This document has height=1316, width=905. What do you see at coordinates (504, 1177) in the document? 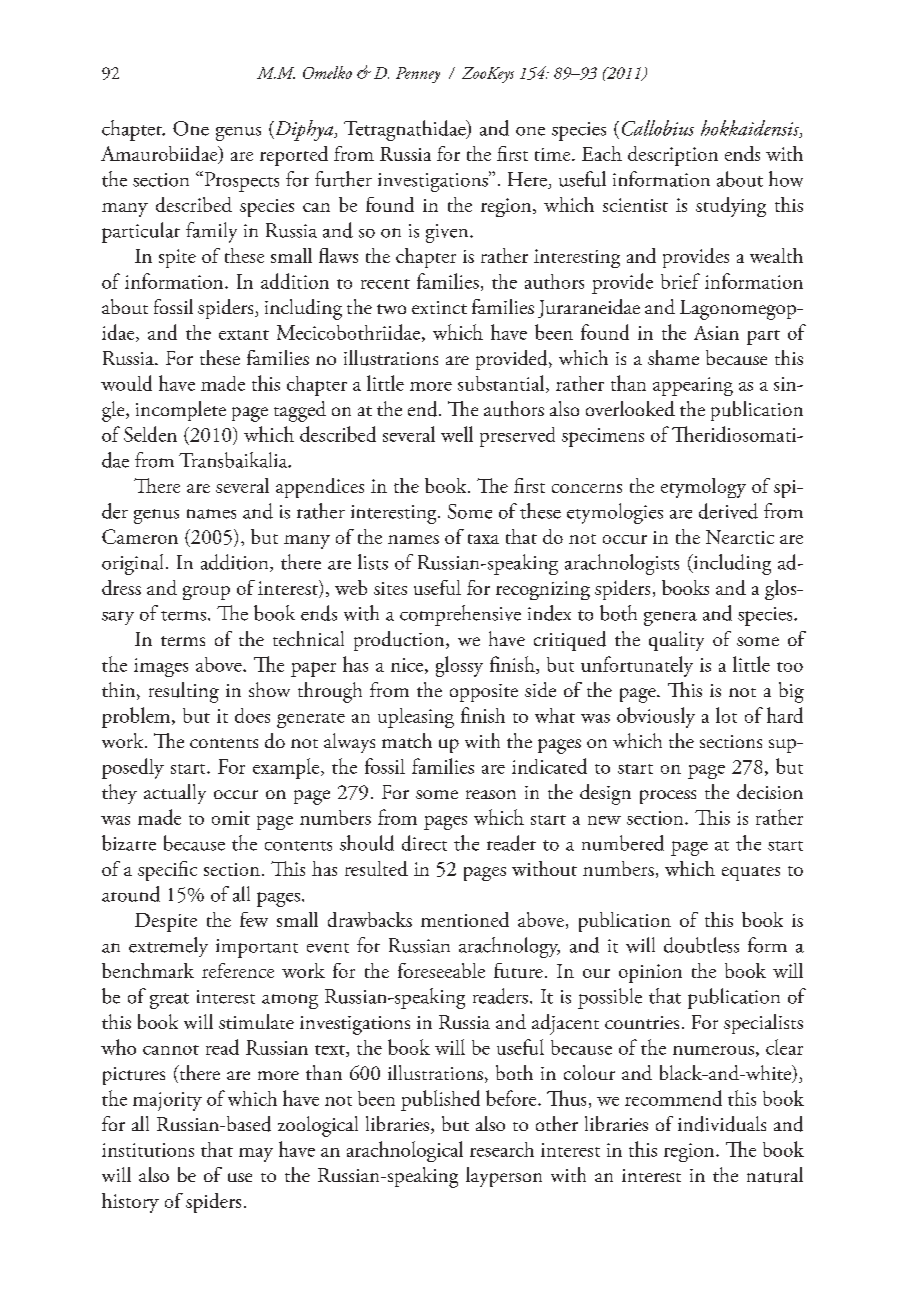
I see `layperson` at bounding box center [504, 1177].
